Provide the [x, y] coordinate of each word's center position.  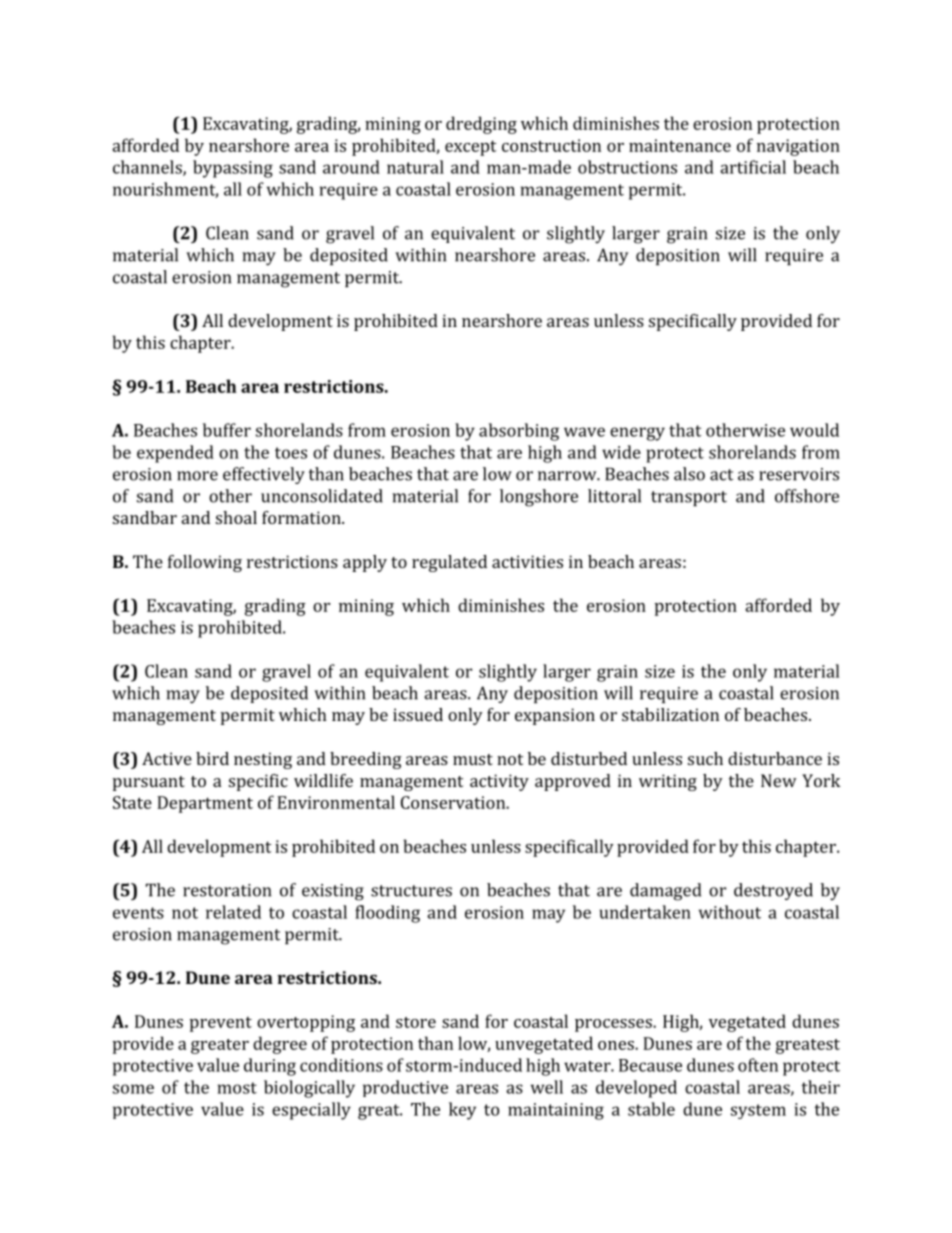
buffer [227, 430]
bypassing [233, 169]
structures [411, 891]
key [462, 1111]
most [237, 1088]
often [758, 1065]
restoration [227, 890]
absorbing [519, 432]
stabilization [670, 714]
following [205, 563]
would [814, 430]
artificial [753, 167]
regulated [449, 563]
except [471, 148]
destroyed [773, 891]
